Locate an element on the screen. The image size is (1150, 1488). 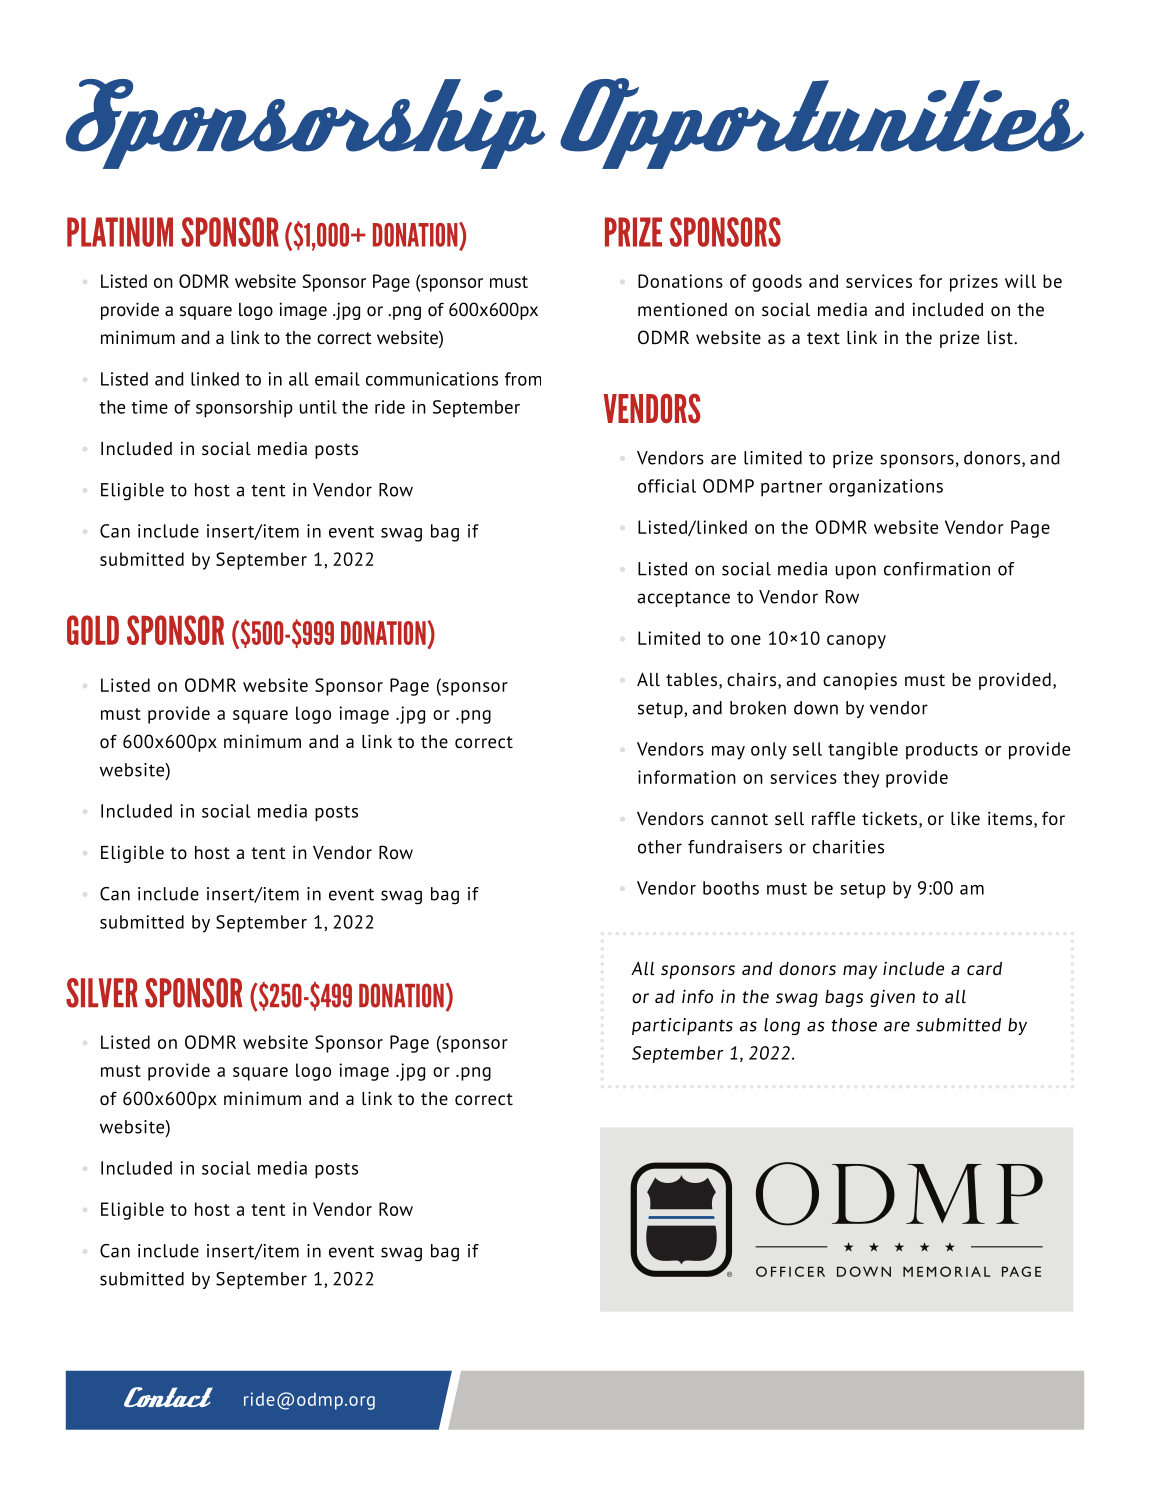
acceptance is located at coordinates (683, 599).
